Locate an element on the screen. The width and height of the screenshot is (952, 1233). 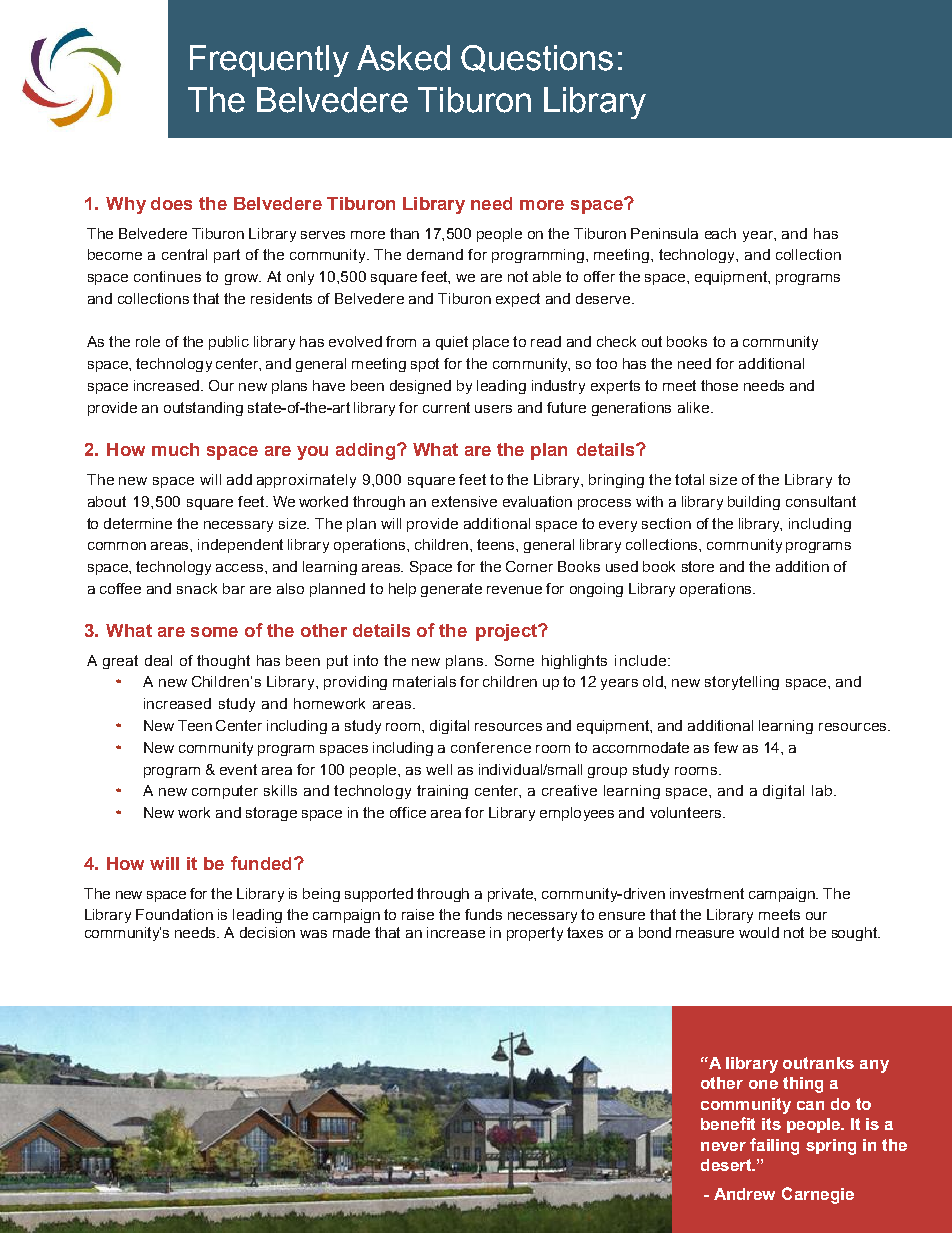
Questions is located at coordinates (537, 58).
